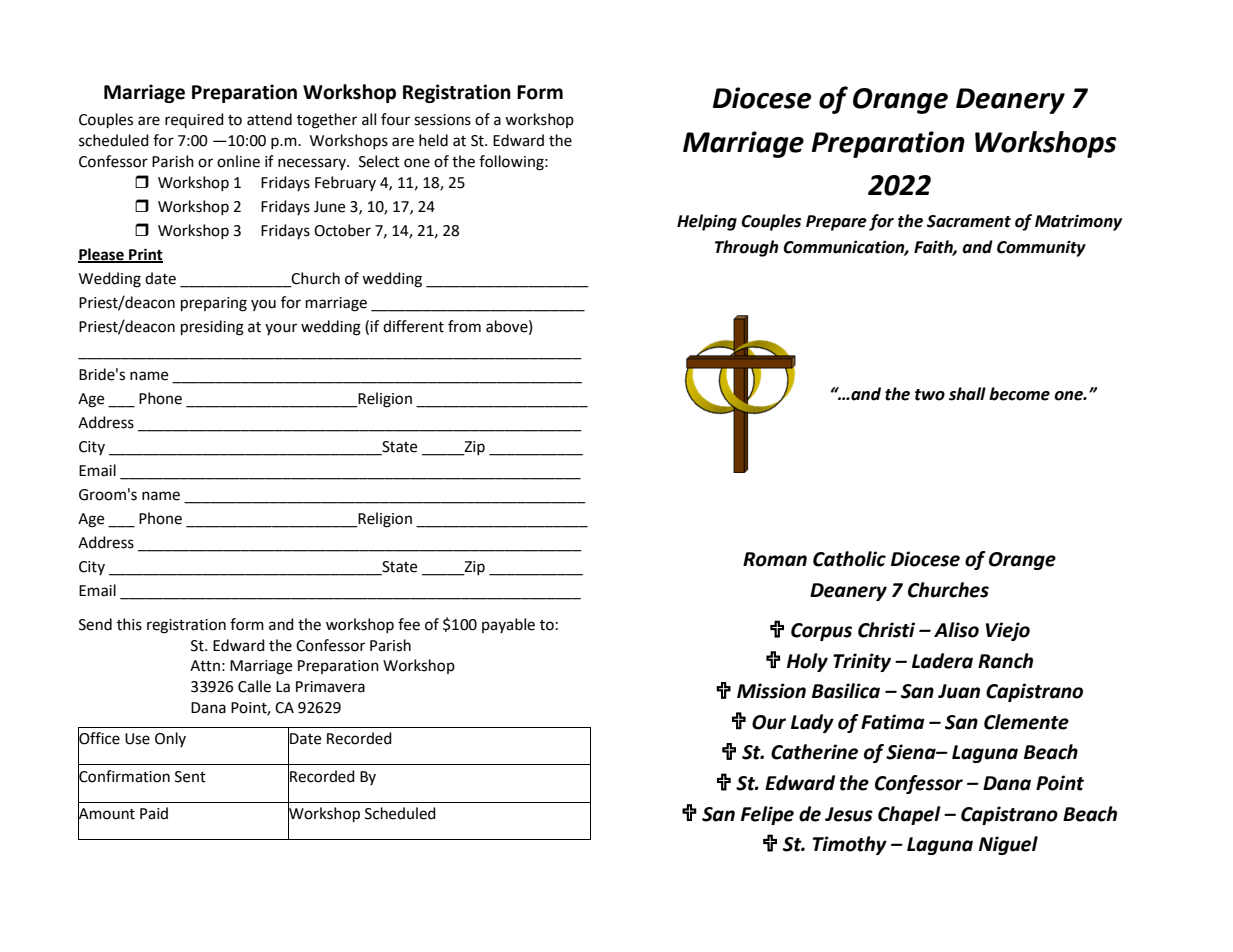 This image has width=1233, height=952. What do you see at coordinates (775, 559) in the image?
I see `Roman` at bounding box center [775, 559].
